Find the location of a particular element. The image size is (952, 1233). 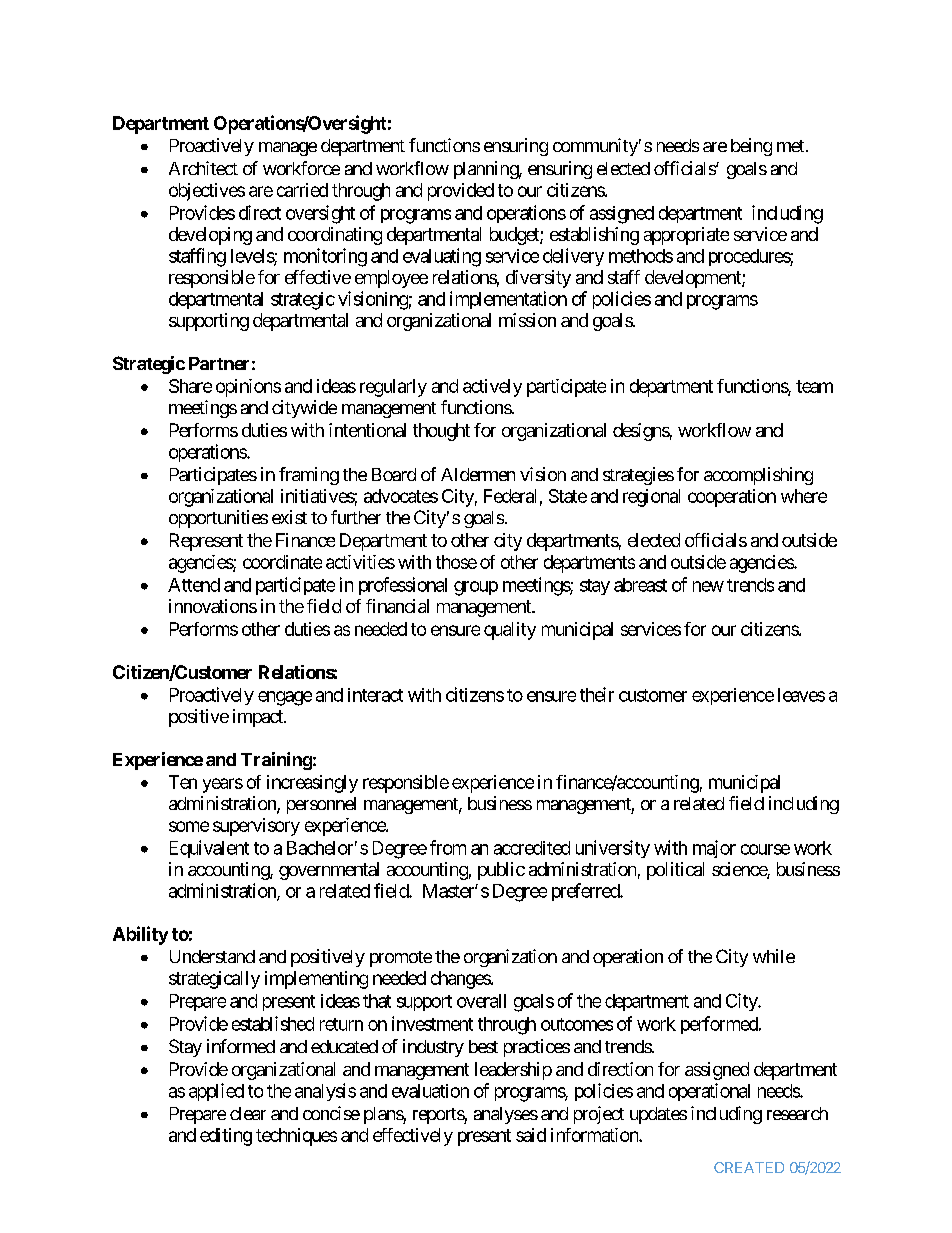

budget is located at coordinates (515, 236).
